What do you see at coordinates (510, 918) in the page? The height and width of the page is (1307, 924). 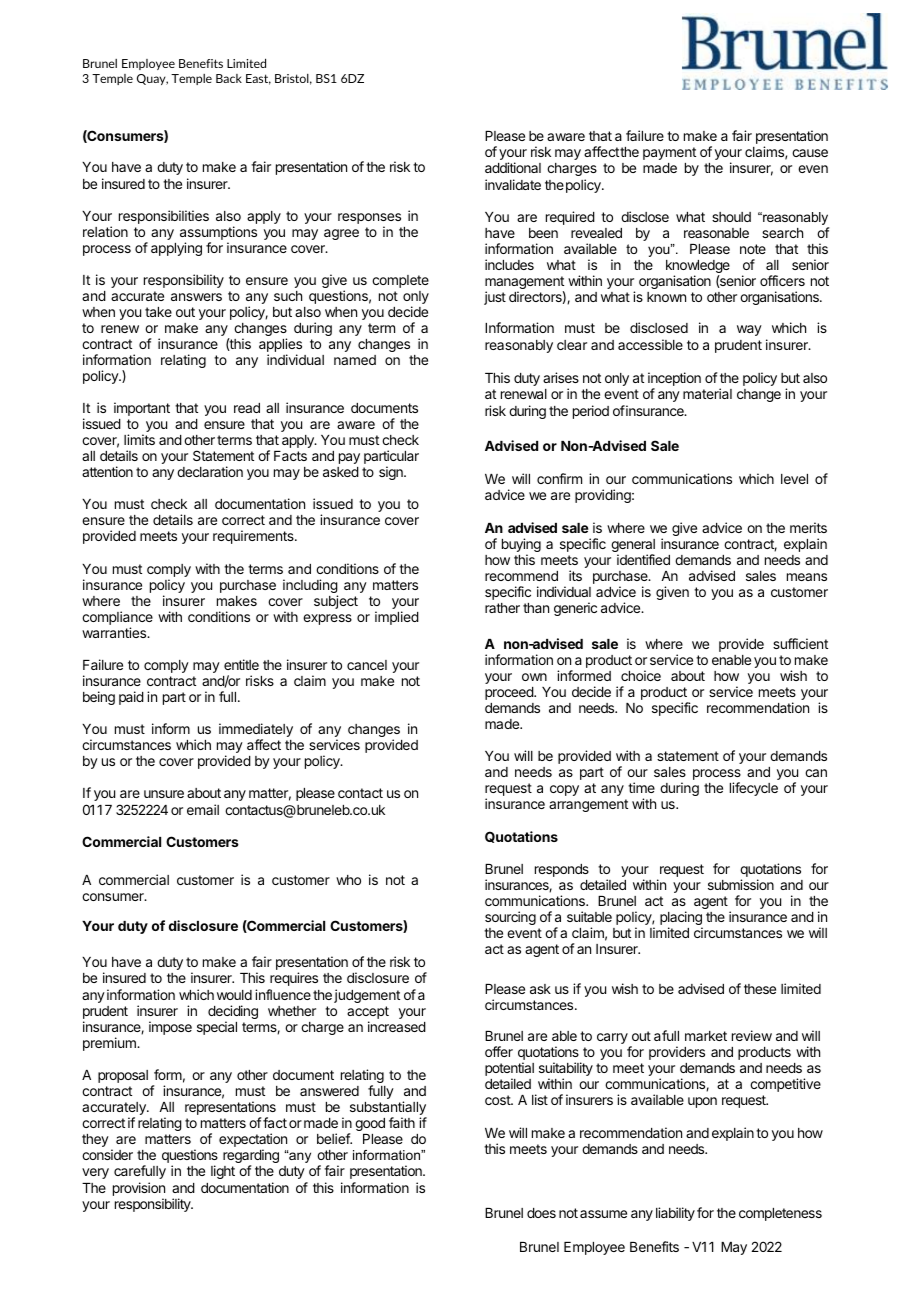 I see `sourcing` at bounding box center [510, 918].
